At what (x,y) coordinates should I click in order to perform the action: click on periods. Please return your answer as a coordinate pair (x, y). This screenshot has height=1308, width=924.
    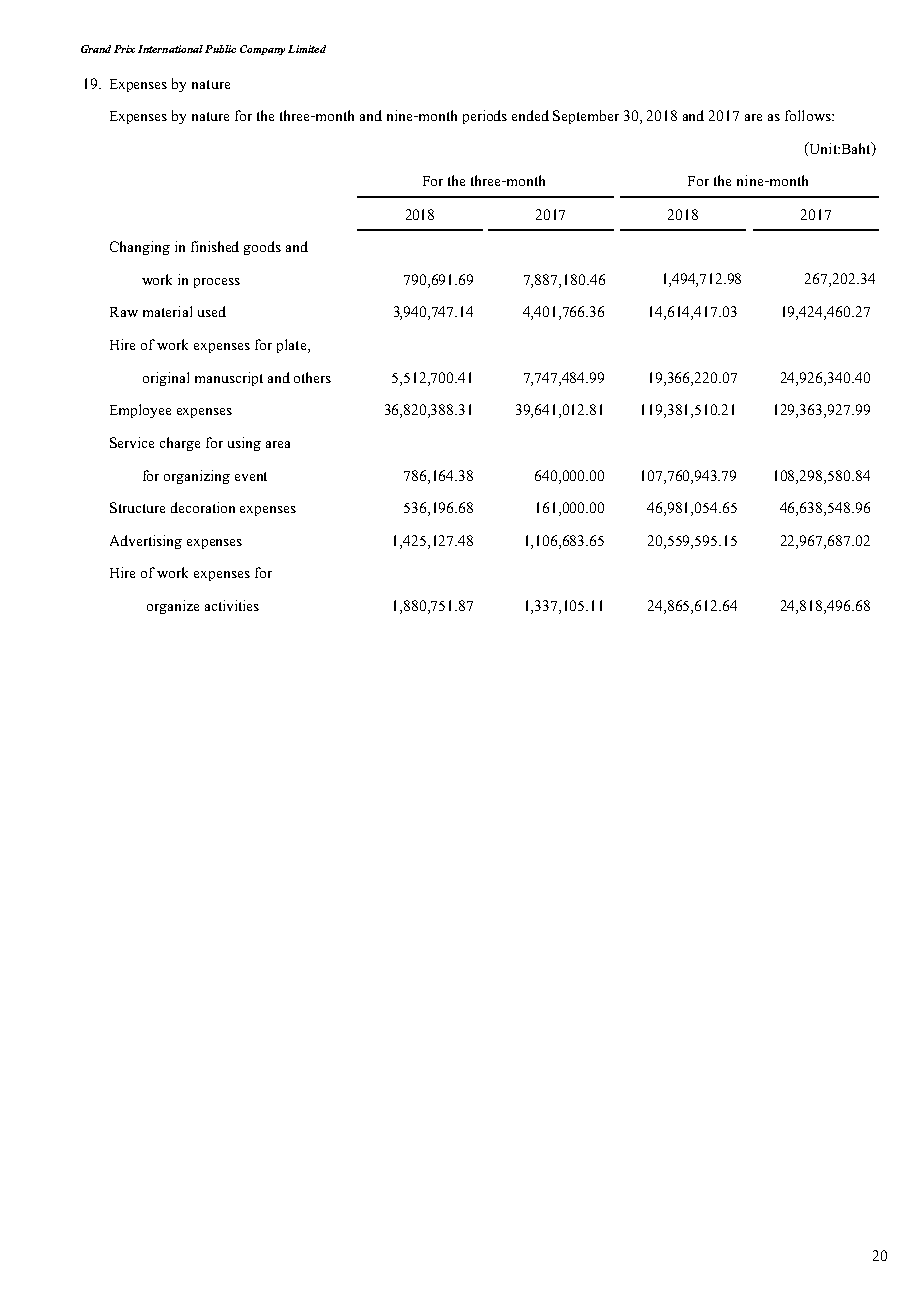
    Looking at the image, I should click on (485, 117).
